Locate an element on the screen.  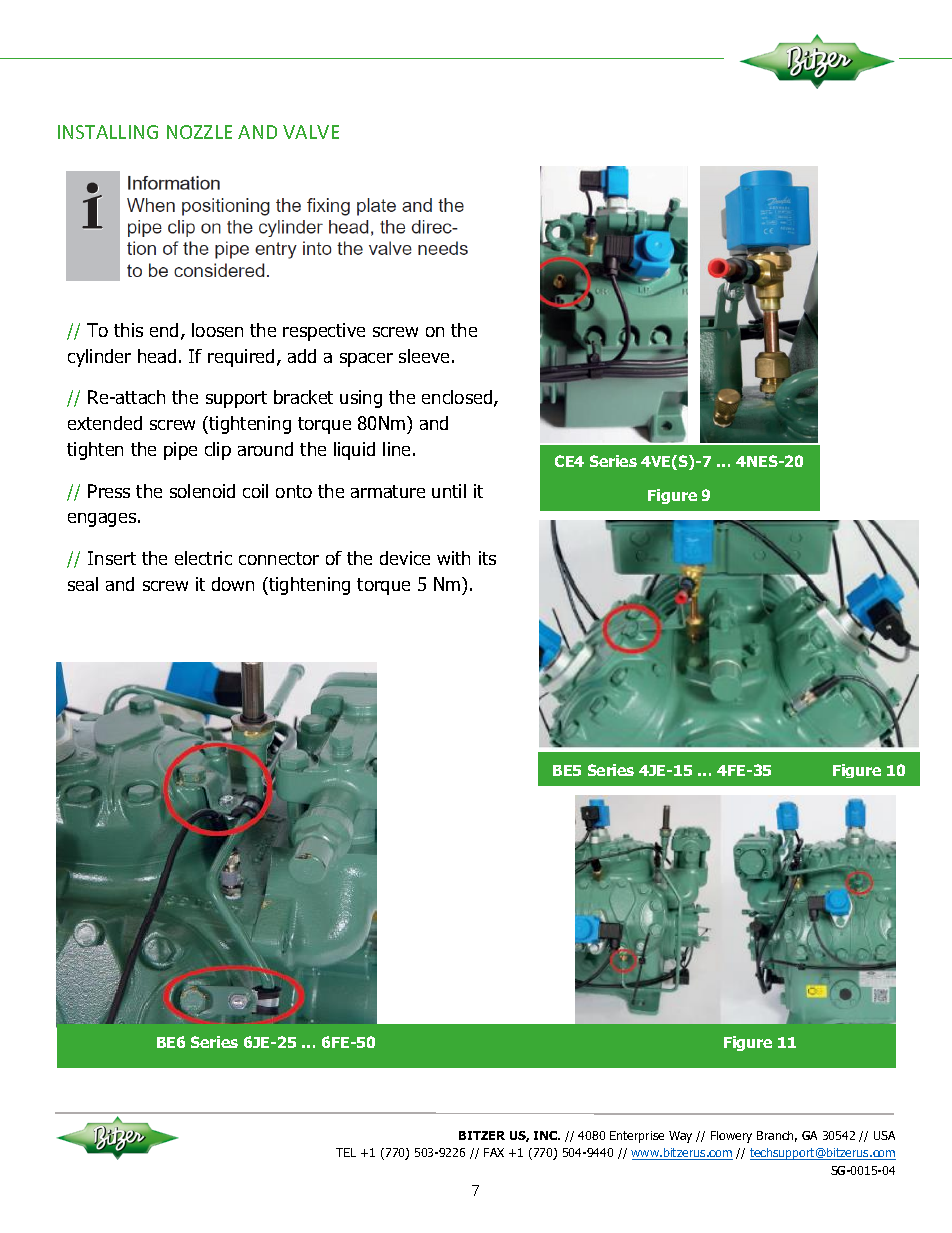
Flowery is located at coordinates (731, 1137).
